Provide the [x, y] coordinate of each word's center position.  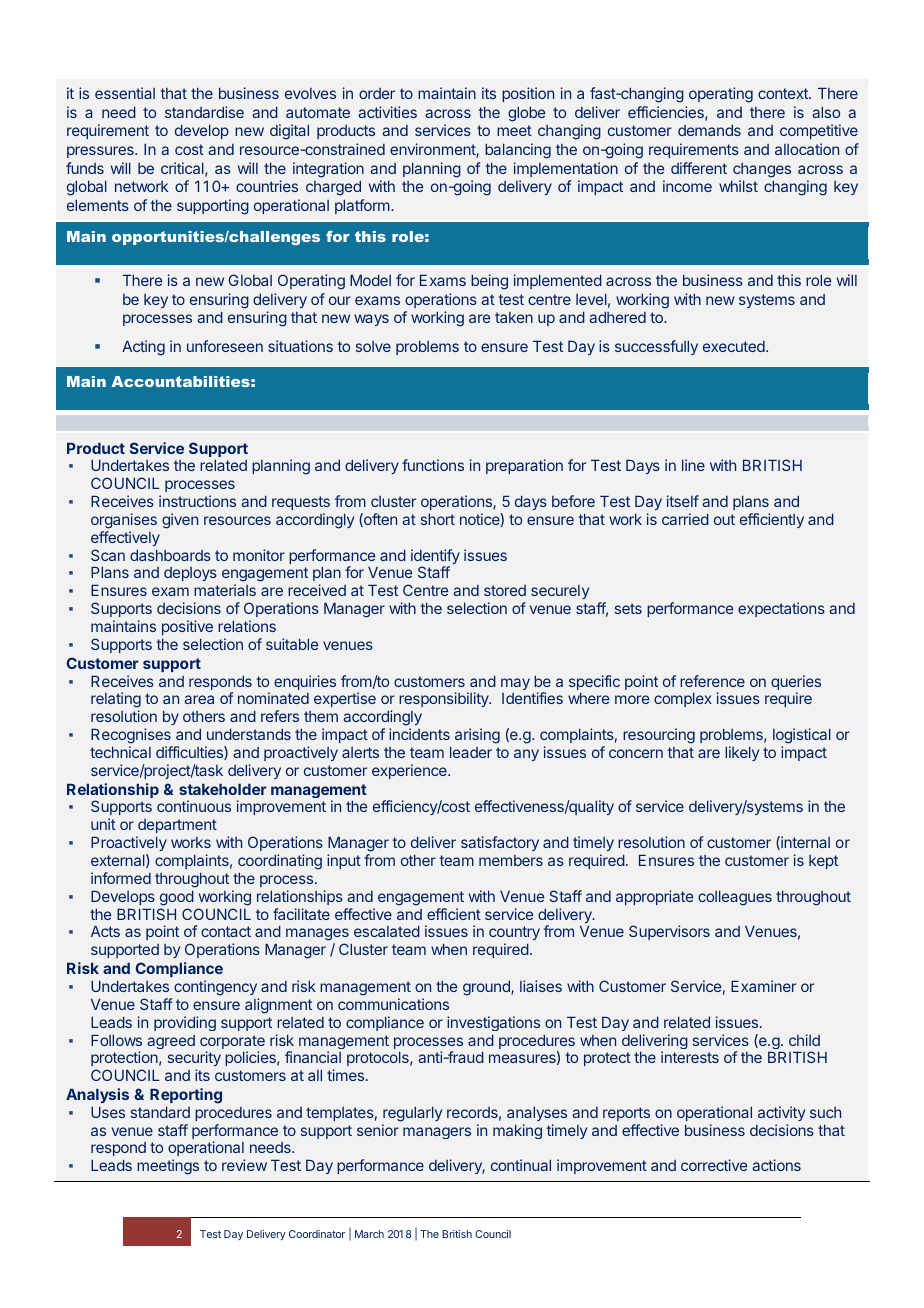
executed [735, 346]
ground [487, 988]
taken [514, 317]
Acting [143, 348]
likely [742, 753]
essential [125, 93]
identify [435, 558]
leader [471, 752]
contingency [215, 988]
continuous [194, 806]
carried [685, 519]
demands [709, 130]
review [244, 1165]
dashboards [170, 555]
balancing [518, 151]
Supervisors [669, 932]
